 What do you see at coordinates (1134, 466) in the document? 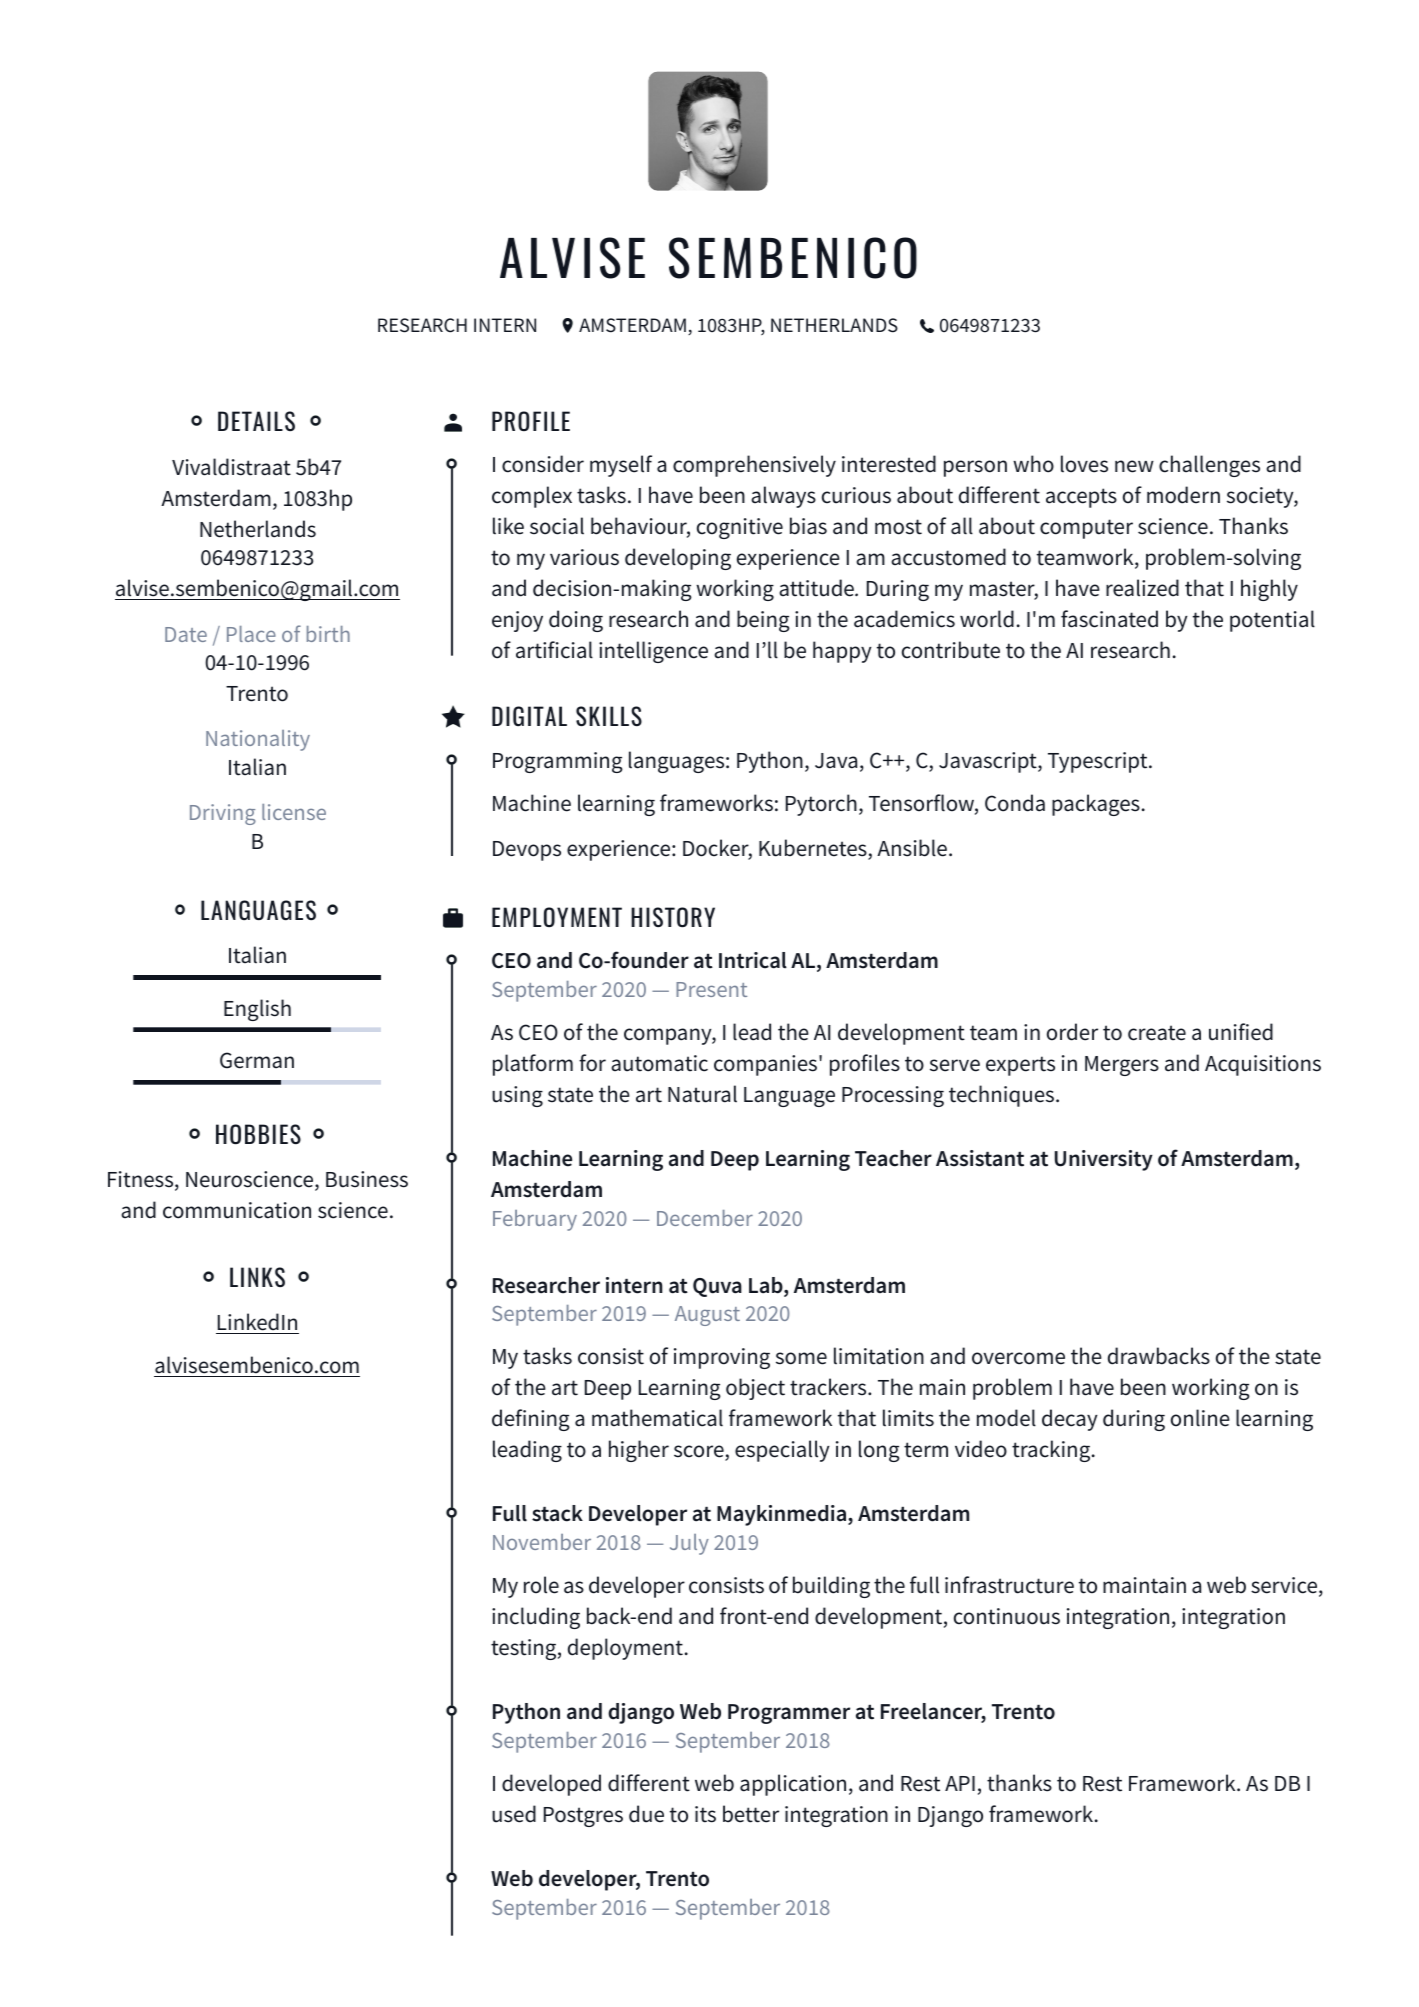
I see `new` at bounding box center [1134, 466].
